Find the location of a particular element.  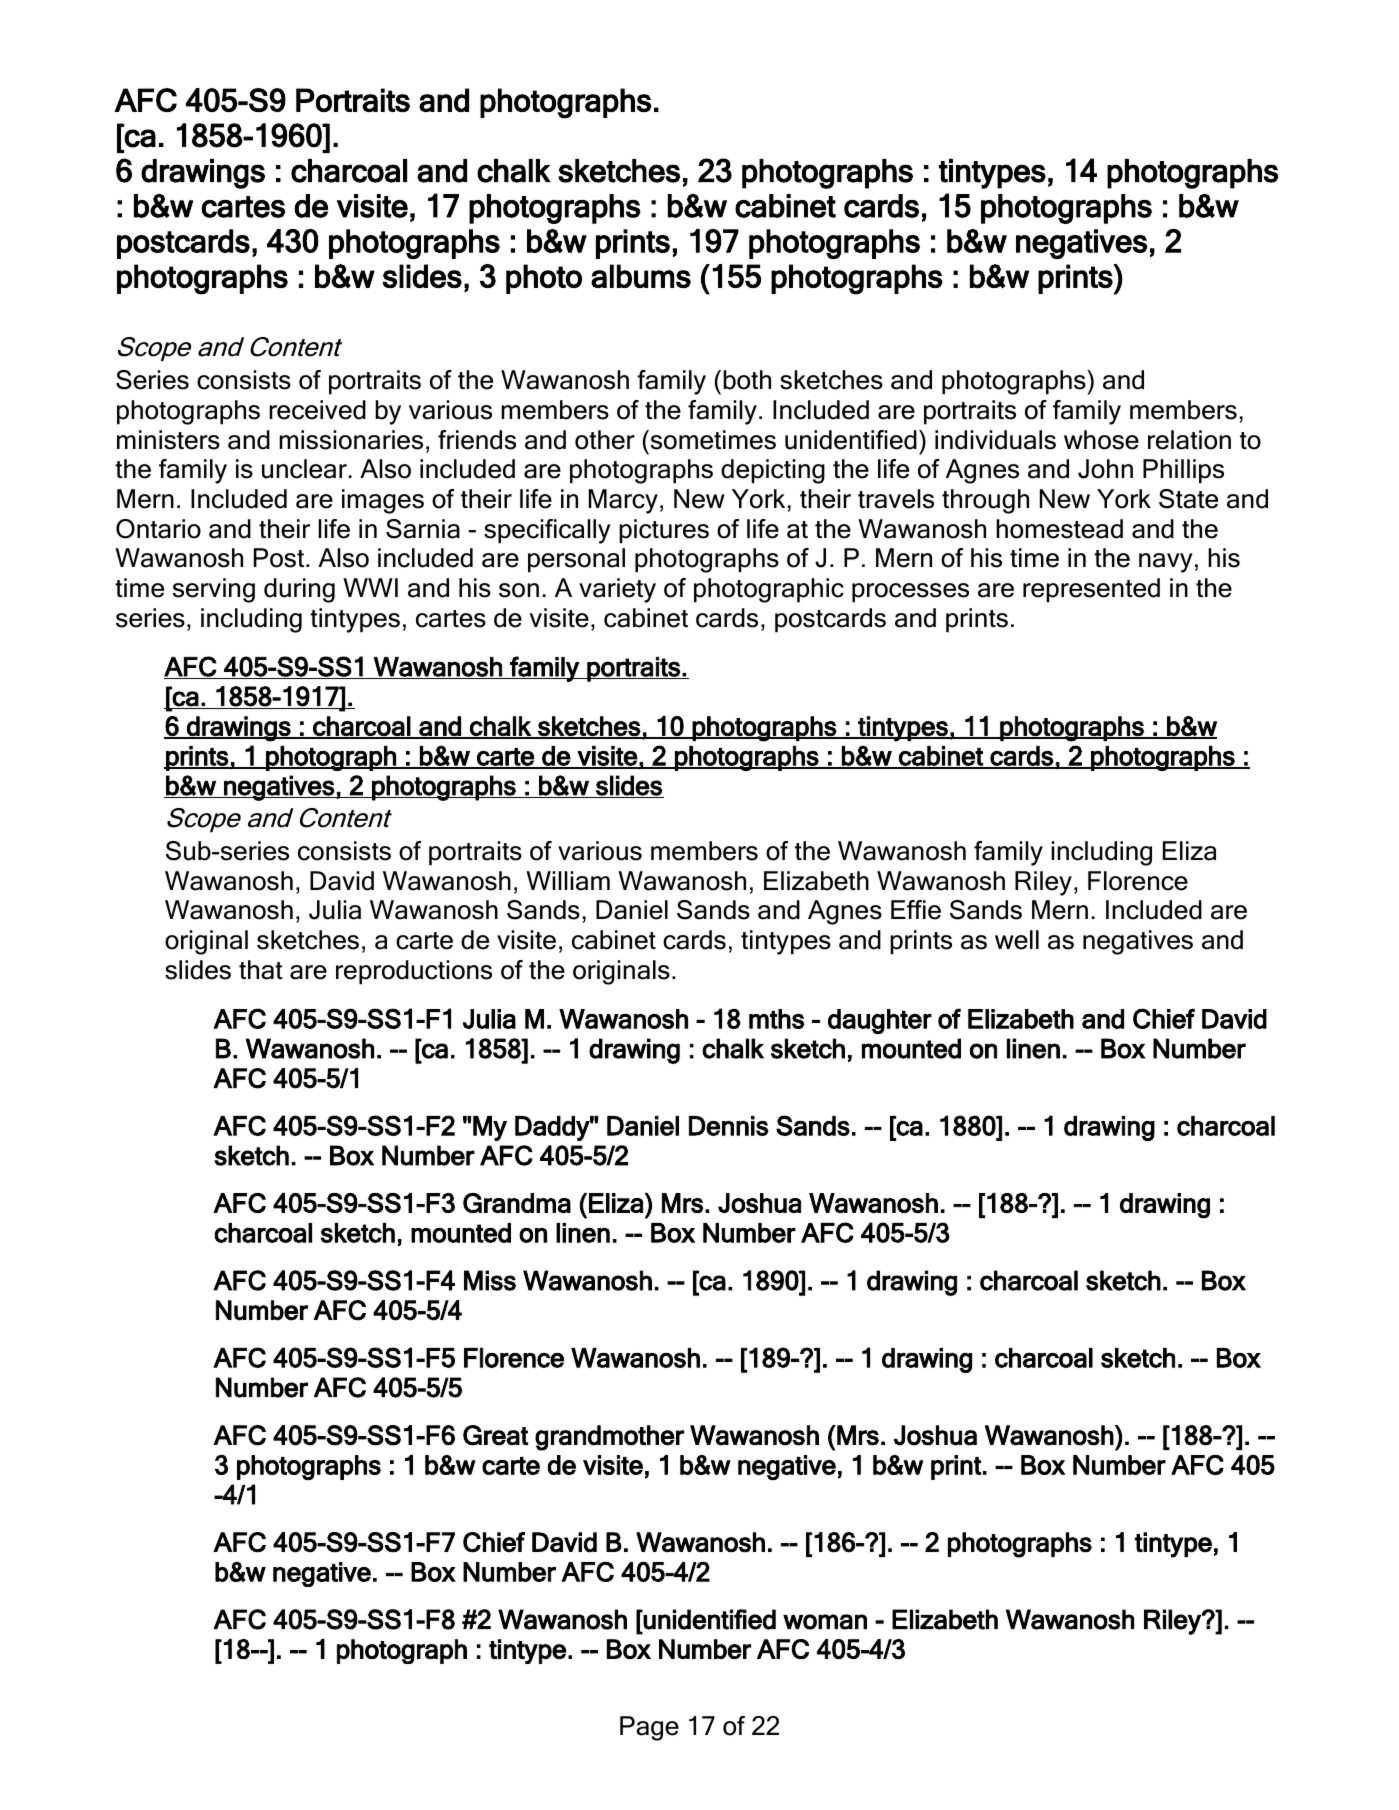

Dennis is located at coordinates (729, 1126).
